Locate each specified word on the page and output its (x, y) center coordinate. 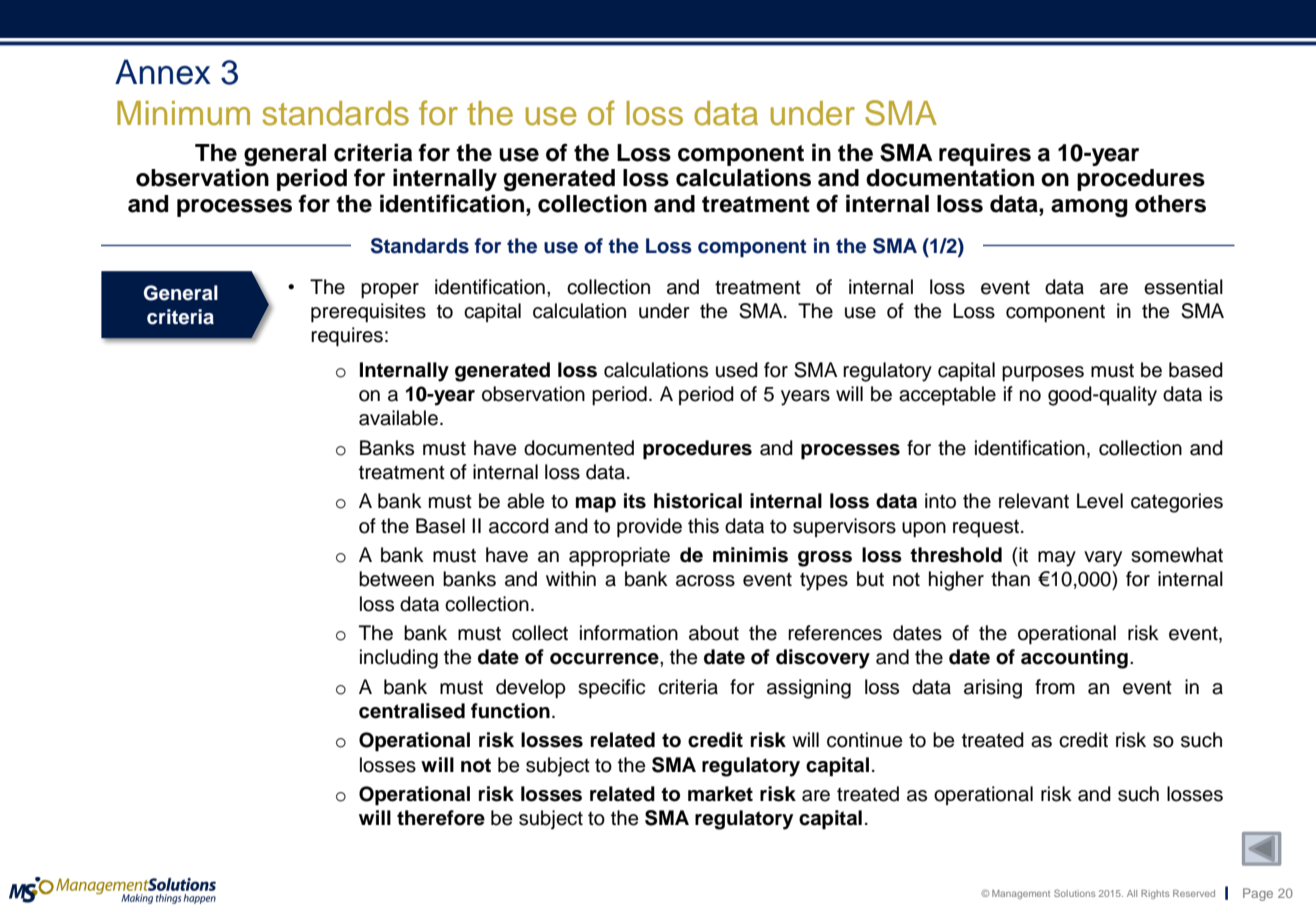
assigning (809, 689)
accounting (1074, 659)
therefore (441, 818)
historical (698, 501)
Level (1100, 501)
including (399, 659)
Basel (440, 526)
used (737, 370)
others (1170, 204)
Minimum (183, 113)
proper (390, 291)
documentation (950, 177)
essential (1183, 287)
